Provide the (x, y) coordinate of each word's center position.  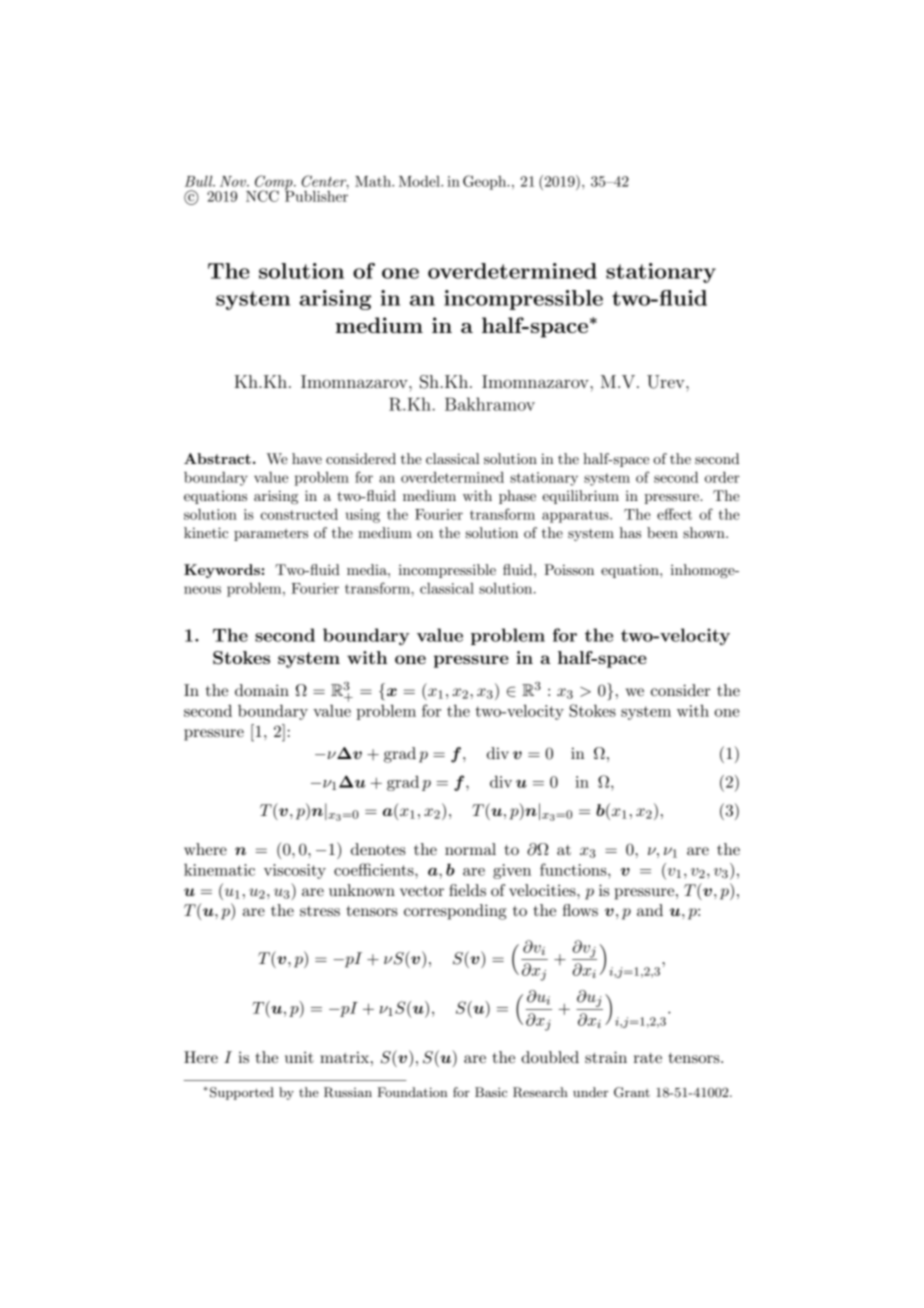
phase (517, 497)
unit (299, 1057)
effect (674, 514)
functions (574, 869)
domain (262, 690)
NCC (262, 196)
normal (470, 849)
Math (374, 181)
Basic (491, 1092)
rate (647, 1058)
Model (420, 181)
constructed (299, 514)
